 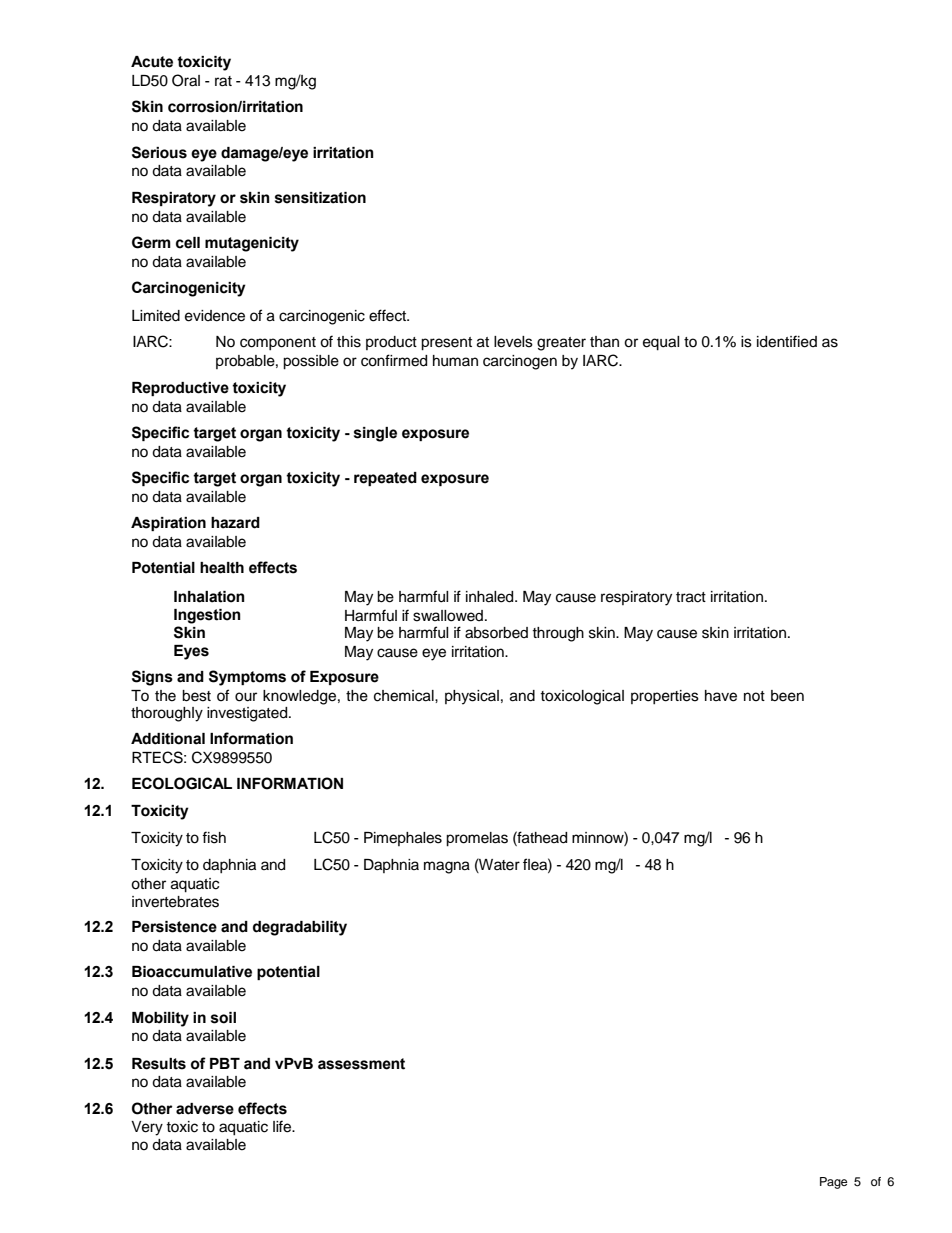 What do you see at coordinates (496, 633) in the screenshot?
I see `absorbed` at bounding box center [496, 633].
